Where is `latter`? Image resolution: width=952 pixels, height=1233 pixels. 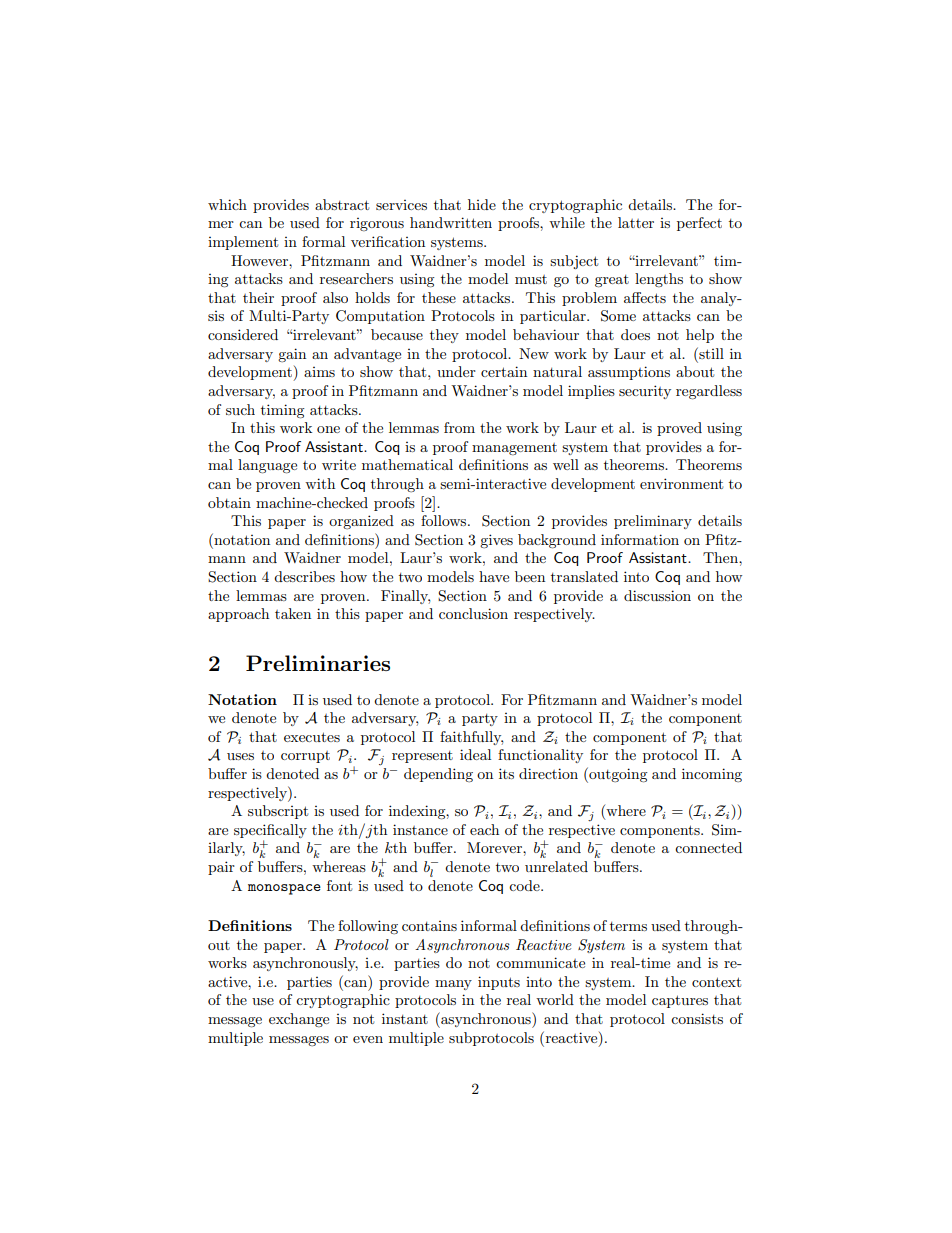
latter is located at coordinates (636, 222).
